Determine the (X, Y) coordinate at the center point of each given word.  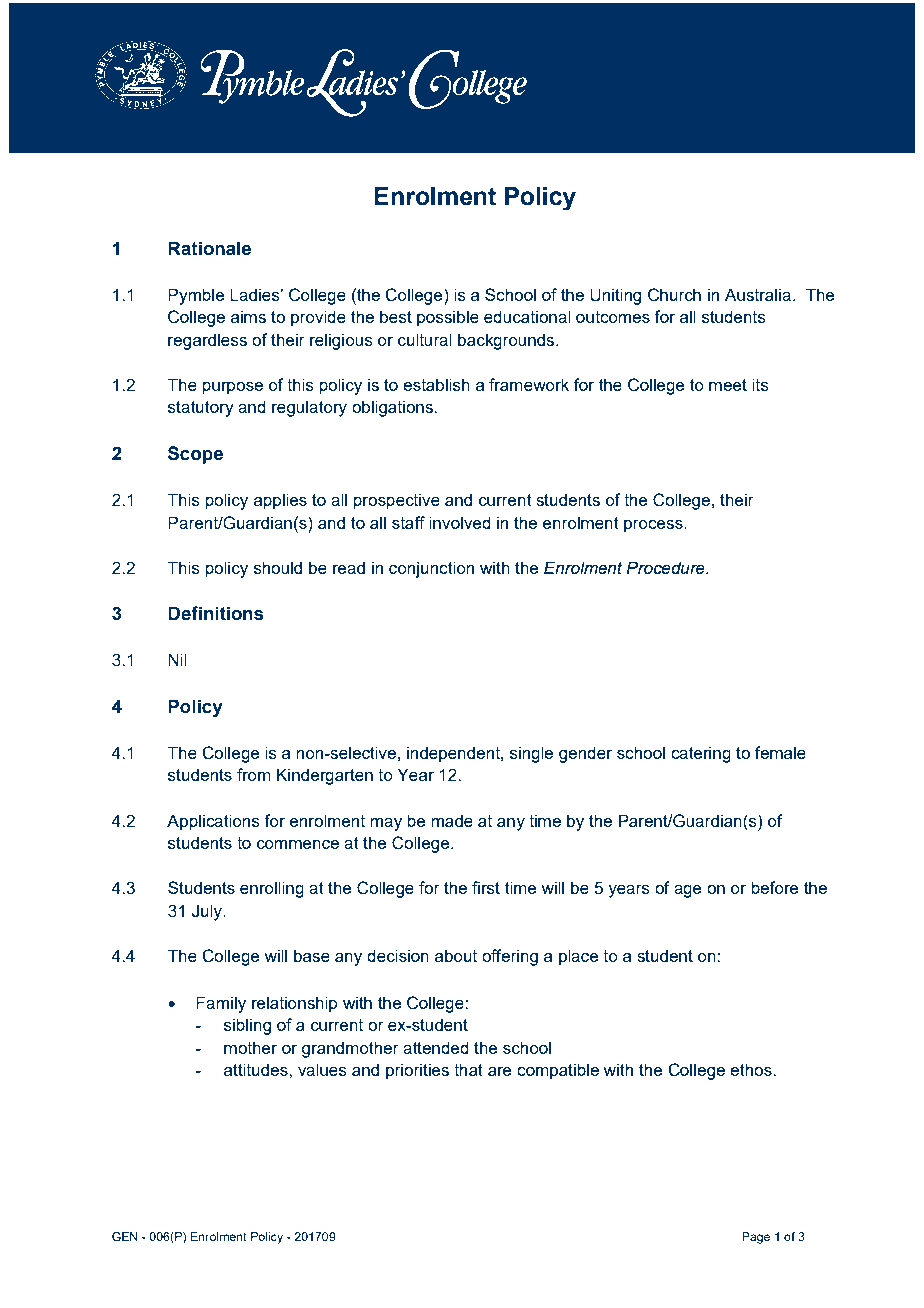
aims (248, 316)
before (774, 887)
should (278, 567)
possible (448, 318)
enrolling (272, 889)
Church (674, 295)
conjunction (431, 569)
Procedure (666, 568)
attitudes (257, 1069)
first (486, 887)
